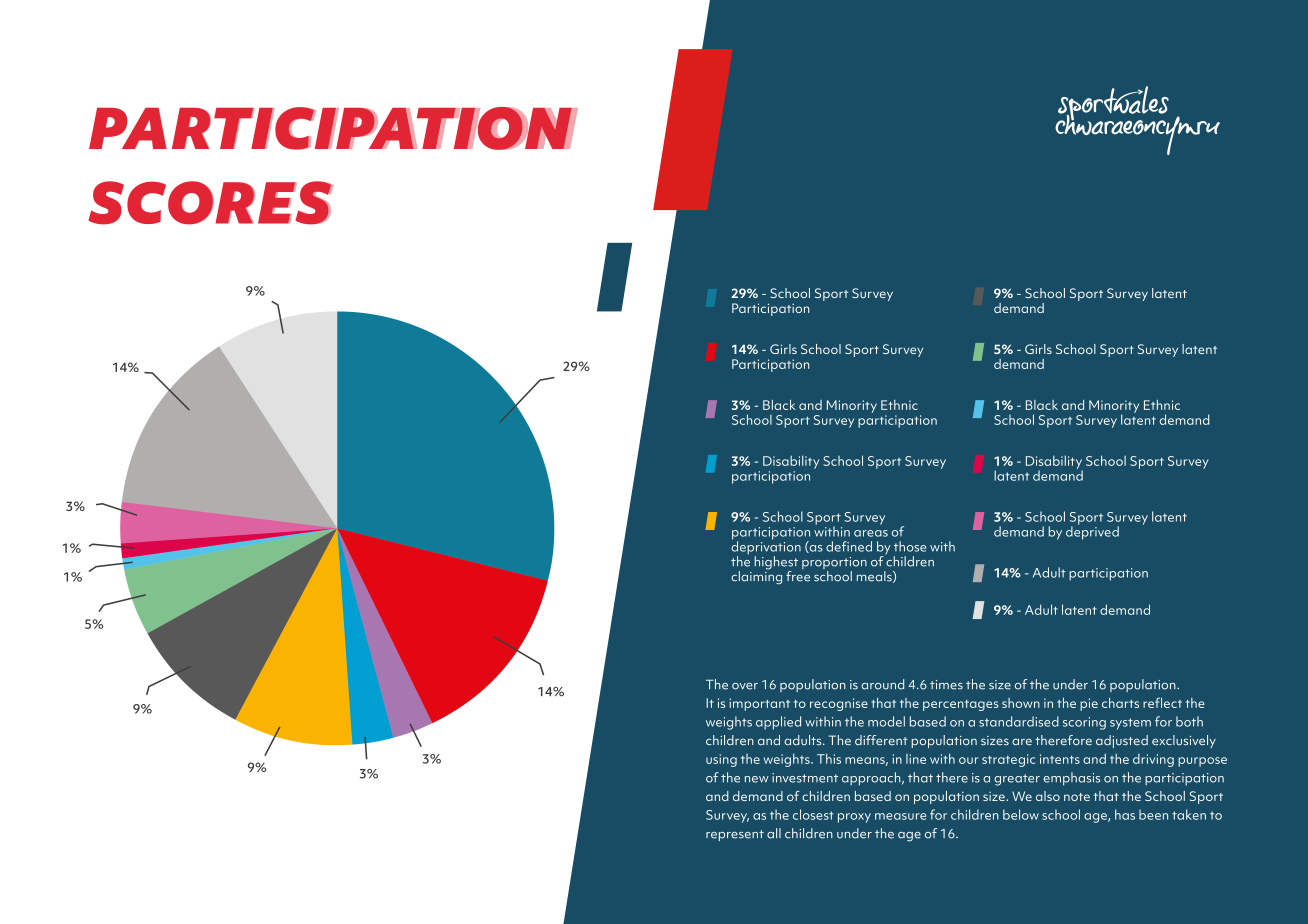  Describe the element at coordinates (1153, 814) in the document. I see `been` at that location.
